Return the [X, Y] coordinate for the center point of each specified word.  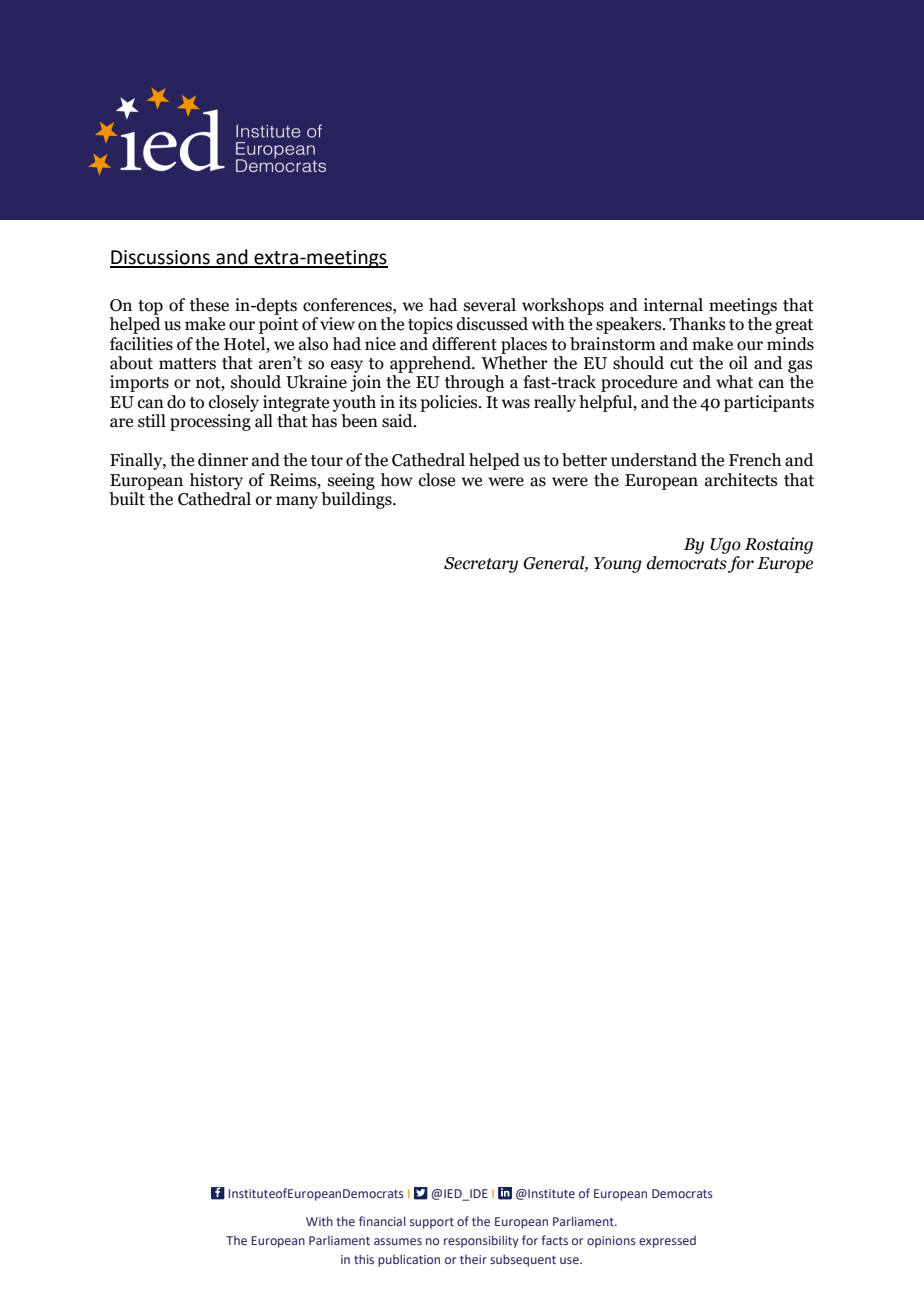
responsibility [481, 1241]
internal [673, 305]
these [209, 305]
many [297, 502]
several [490, 305]
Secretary [481, 565]
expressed [667, 1241]
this [364, 1259]
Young [618, 565]
